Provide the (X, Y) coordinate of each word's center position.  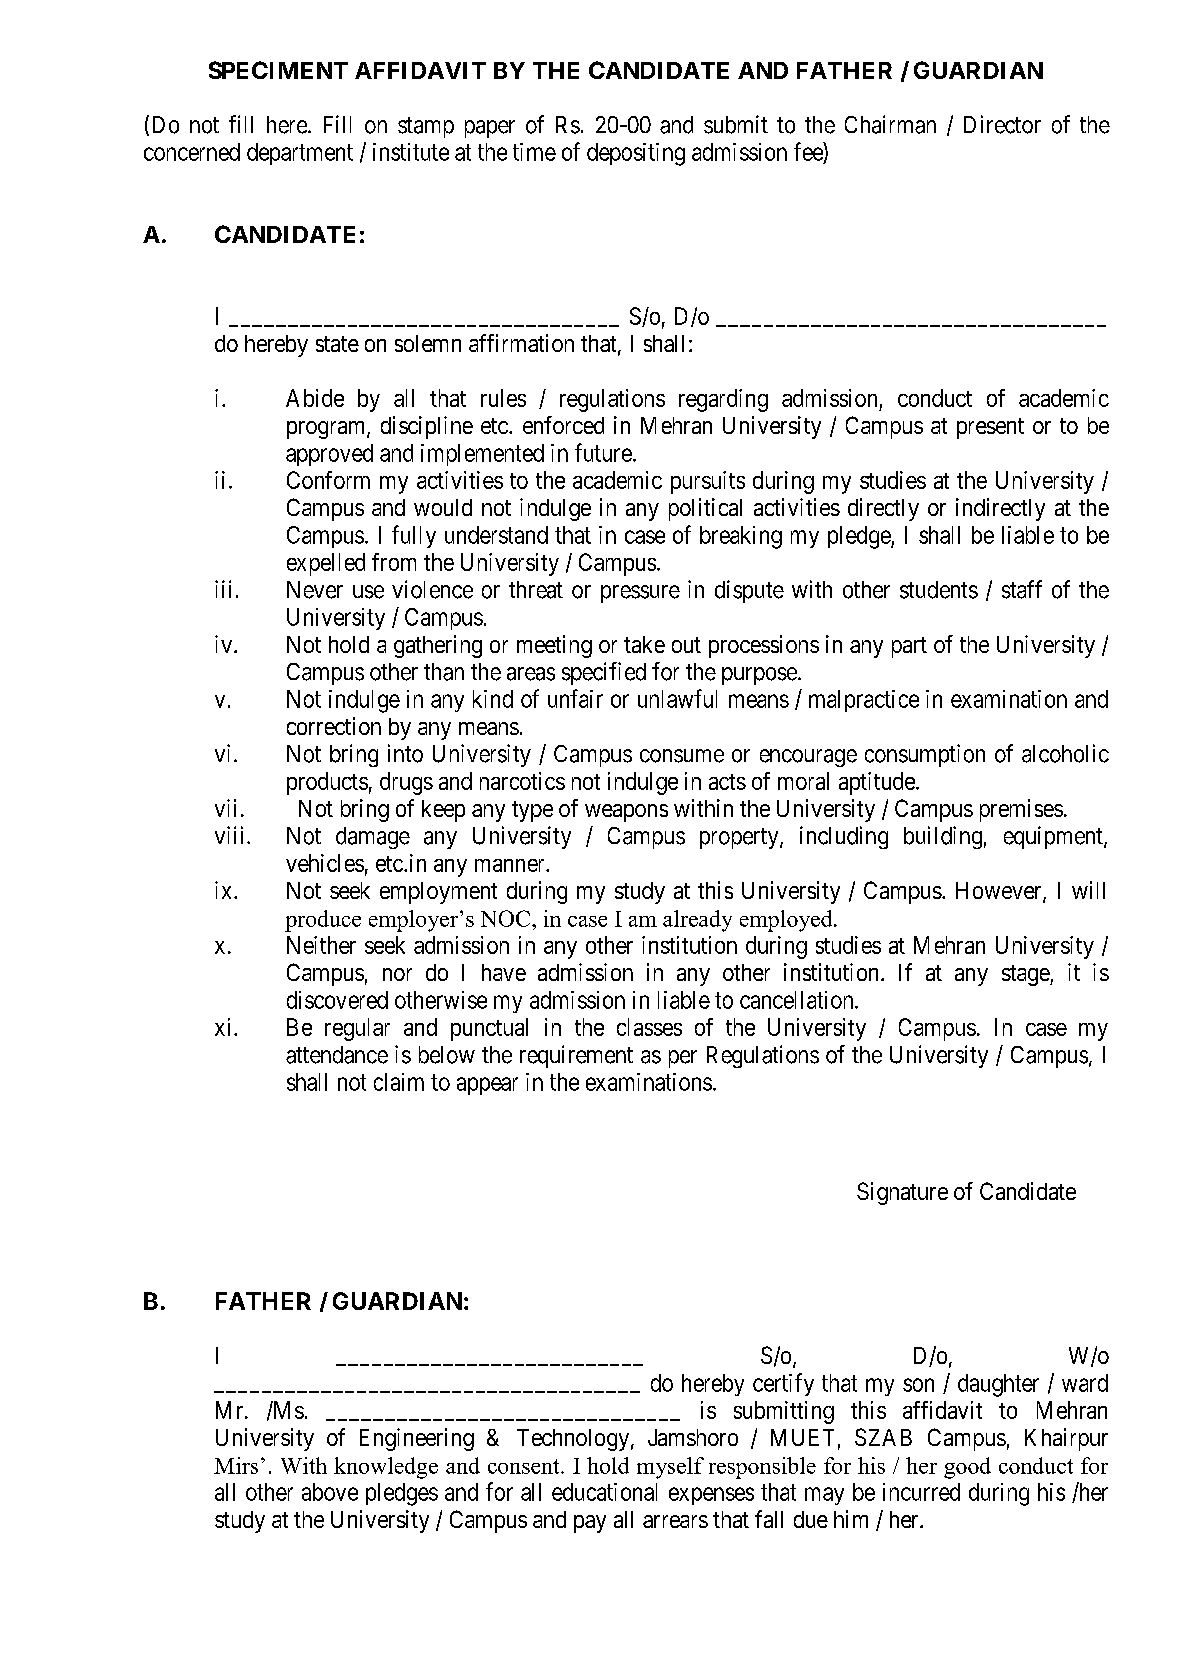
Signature (902, 1193)
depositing (636, 154)
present (990, 428)
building (943, 837)
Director (1002, 124)
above (330, 1492)
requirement (576, 1056)
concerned (192, 152)
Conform (328, 480)
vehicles (325, 863)
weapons (626, 813)
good (967, 1468)
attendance (337, 1055)
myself (670, 1468)
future (603, 452)
